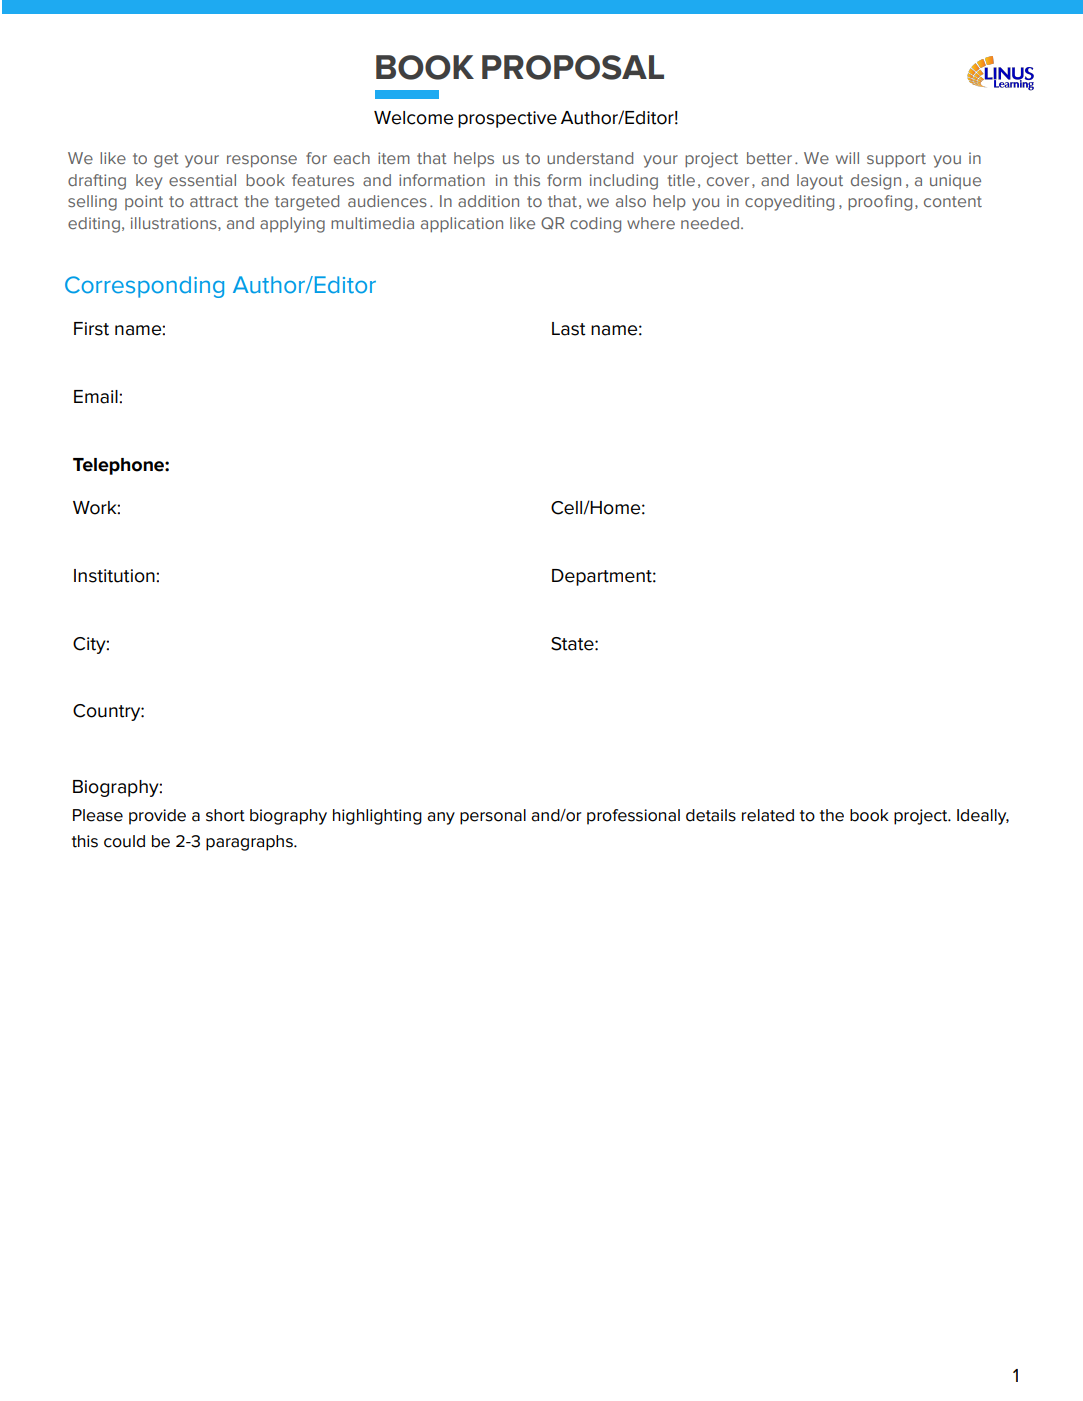  Describe the element at coordinates (262, 161) in the page. I see `response` at that location.
